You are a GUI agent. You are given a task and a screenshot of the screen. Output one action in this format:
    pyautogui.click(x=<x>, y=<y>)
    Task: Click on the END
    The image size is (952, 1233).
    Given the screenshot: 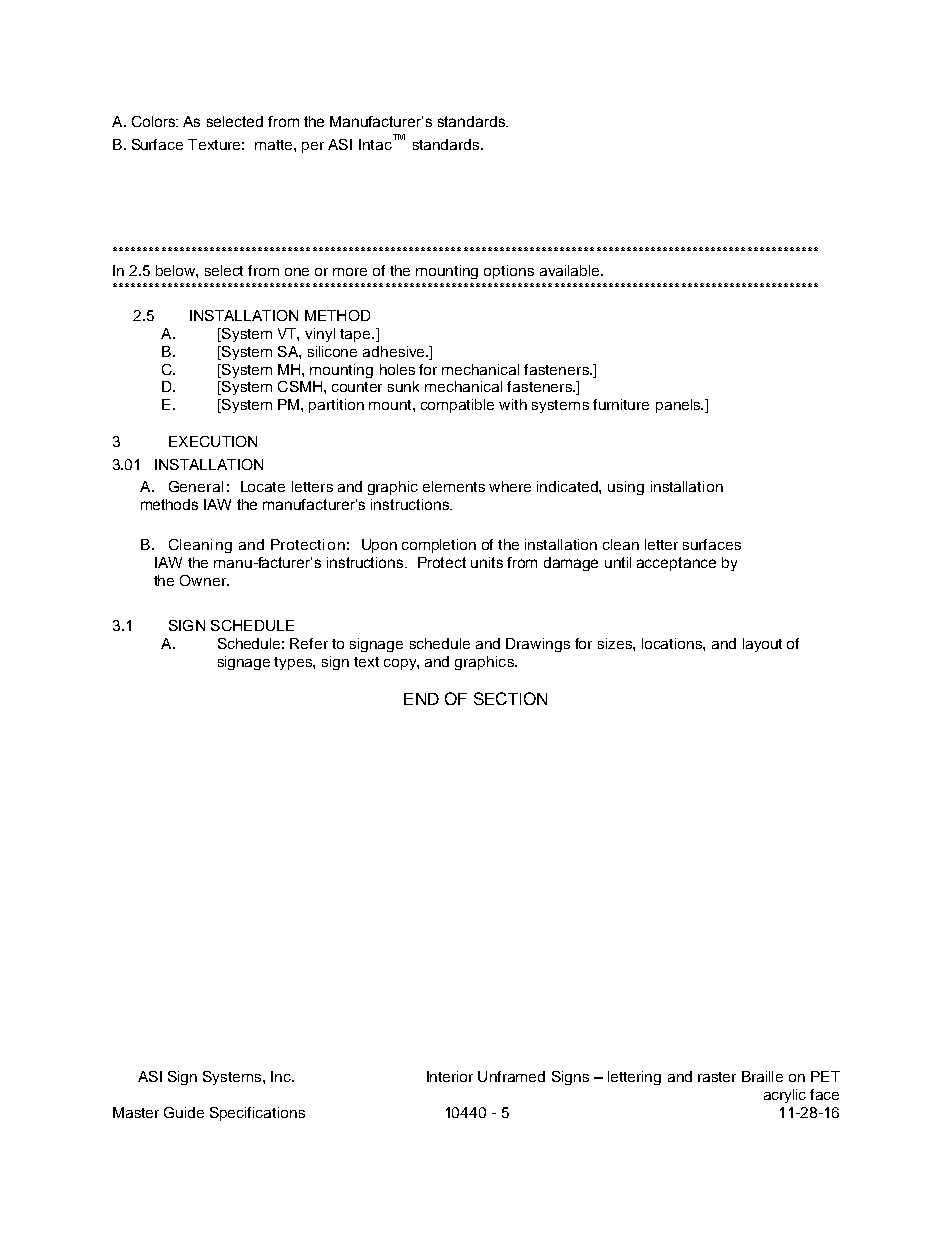 What is the action you would take?
    pyautogui.click(x=421, y=699)
